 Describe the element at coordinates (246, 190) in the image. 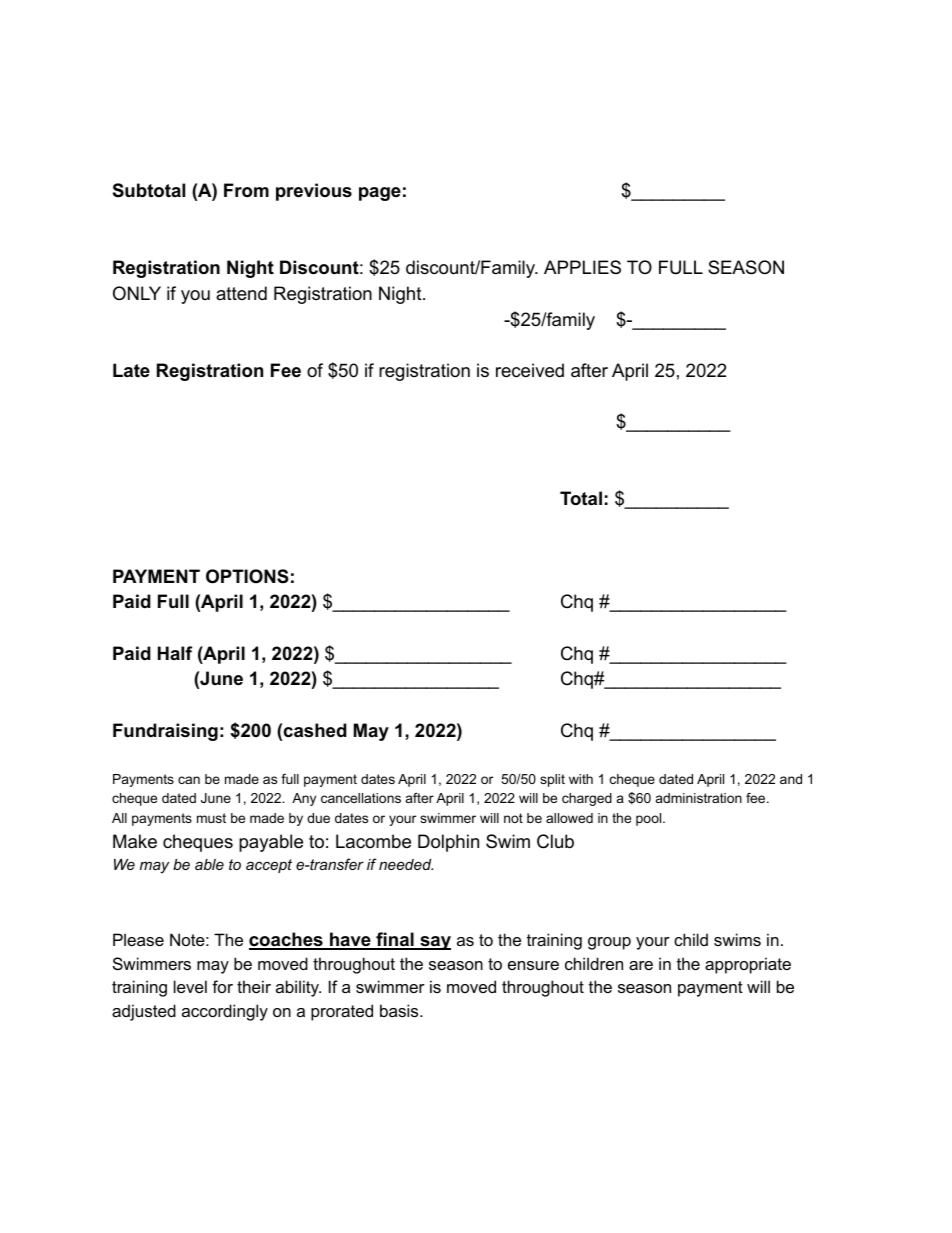

I see `From` at that location.
